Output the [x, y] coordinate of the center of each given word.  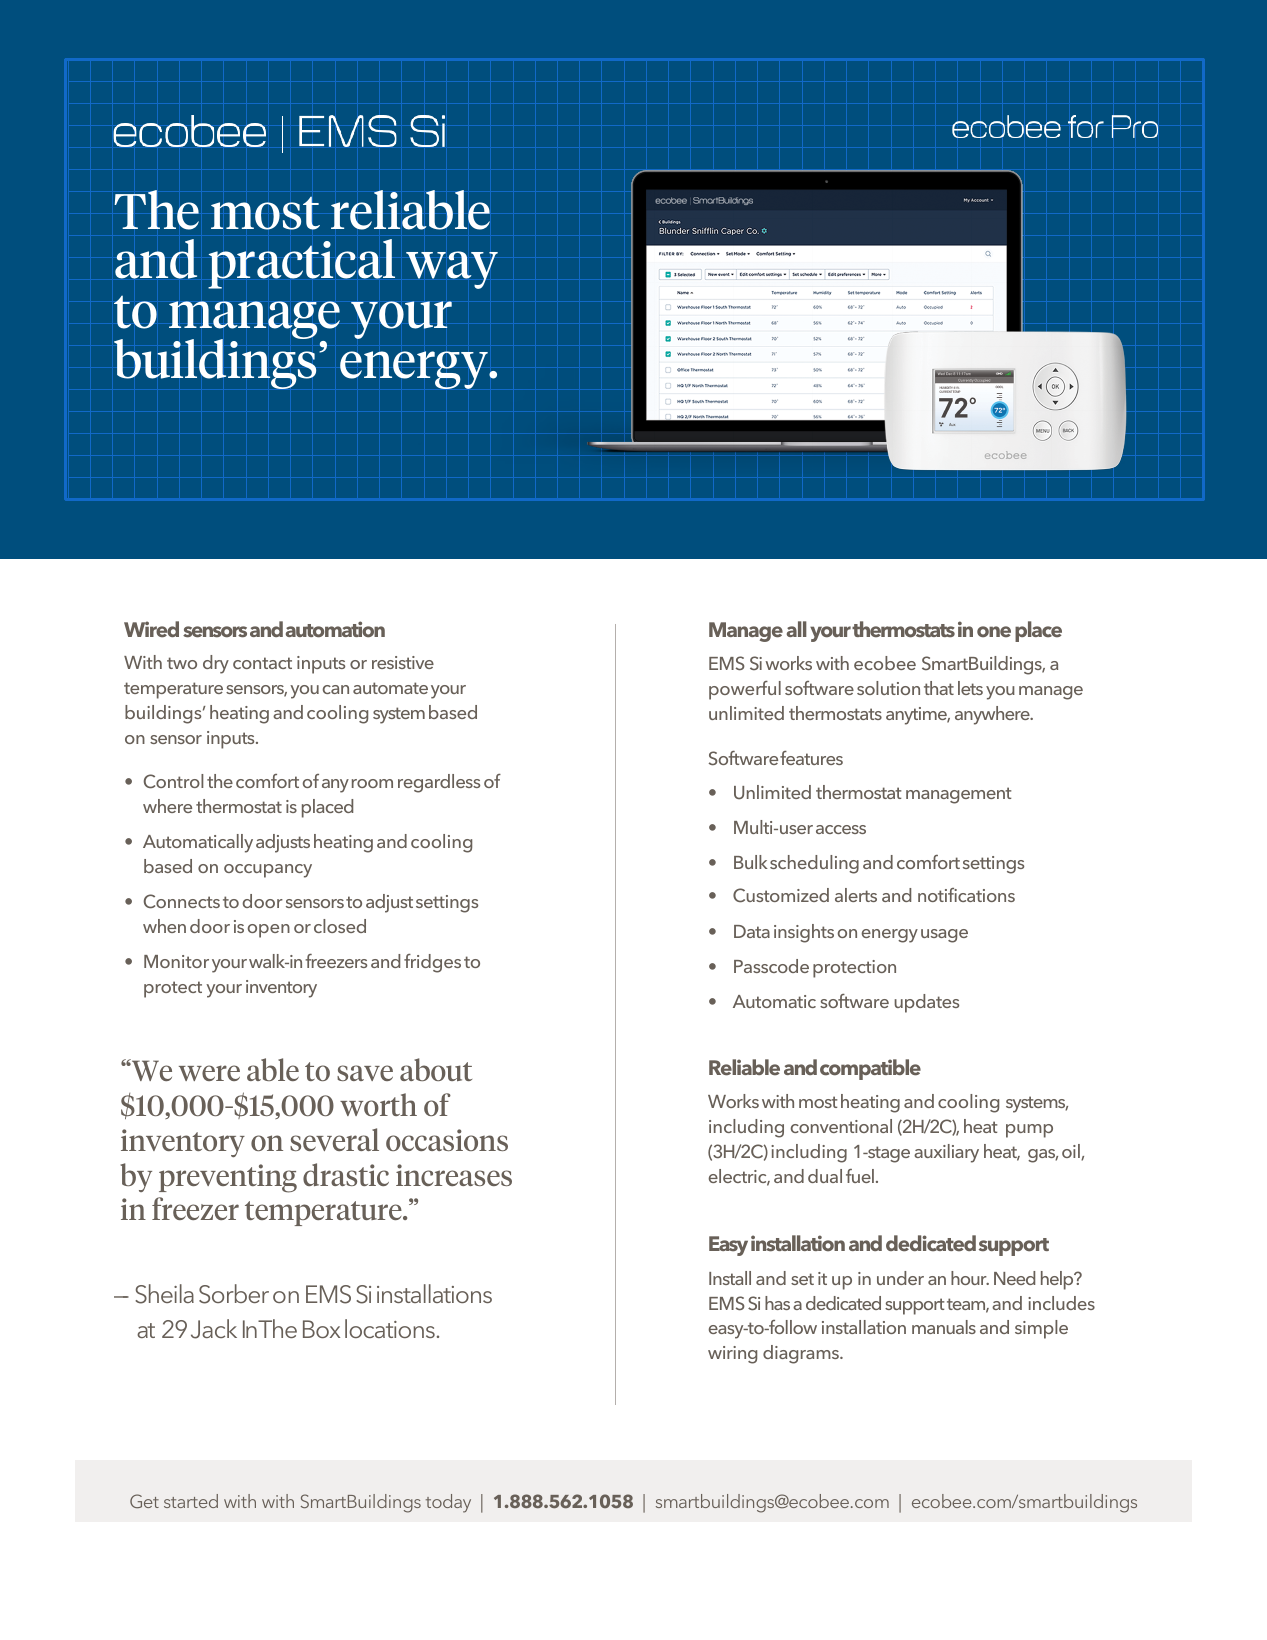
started [191, 1501]
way [452, 270]
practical [301, 264]
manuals [944, 1327]
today [448, 1503]
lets [970, 688]
